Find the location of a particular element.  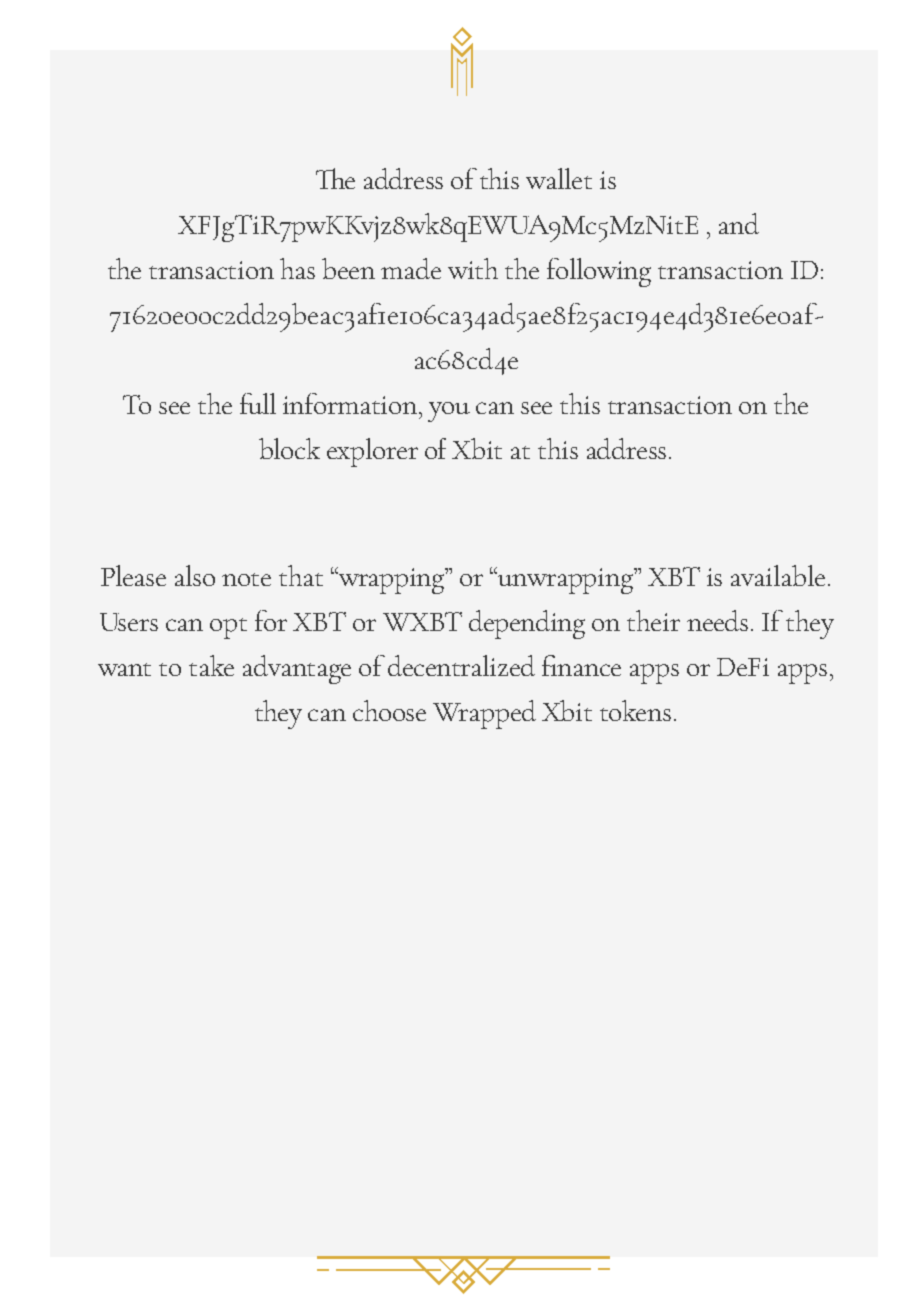

also is located at coordinates (195, 575).
